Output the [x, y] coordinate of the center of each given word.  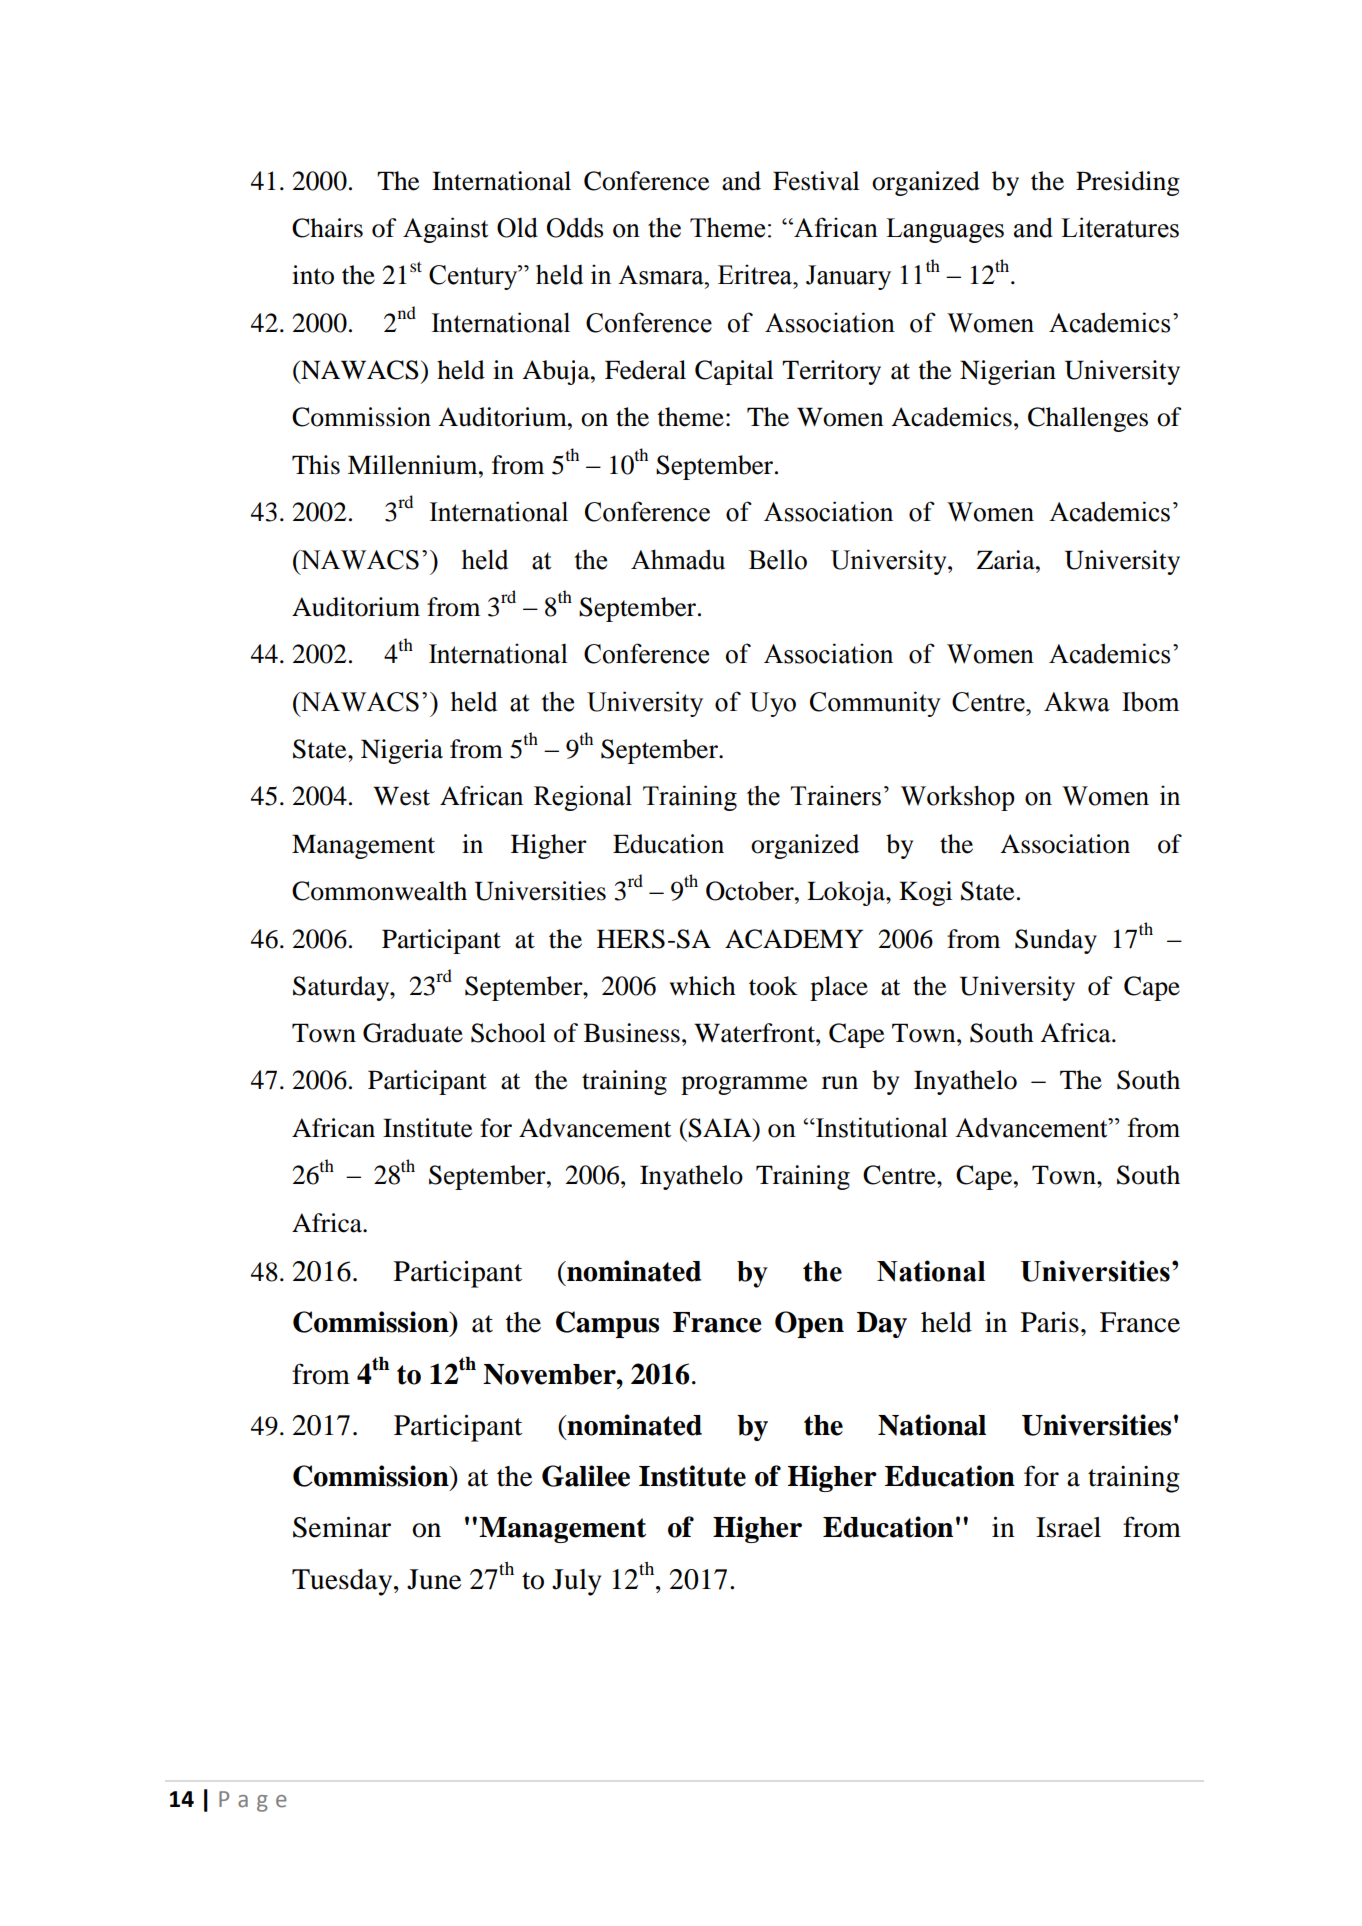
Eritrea [756, 274]
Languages [945, 230]
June [434, 1579]
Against [445, 230]
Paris [1050, 1322]
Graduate [413, 1033]
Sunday [1056, 941]
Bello [778, 559]
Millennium [414, 465]
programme [744, 1085]
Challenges [1088, 419]
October [751, 891]
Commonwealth [379, 891]
